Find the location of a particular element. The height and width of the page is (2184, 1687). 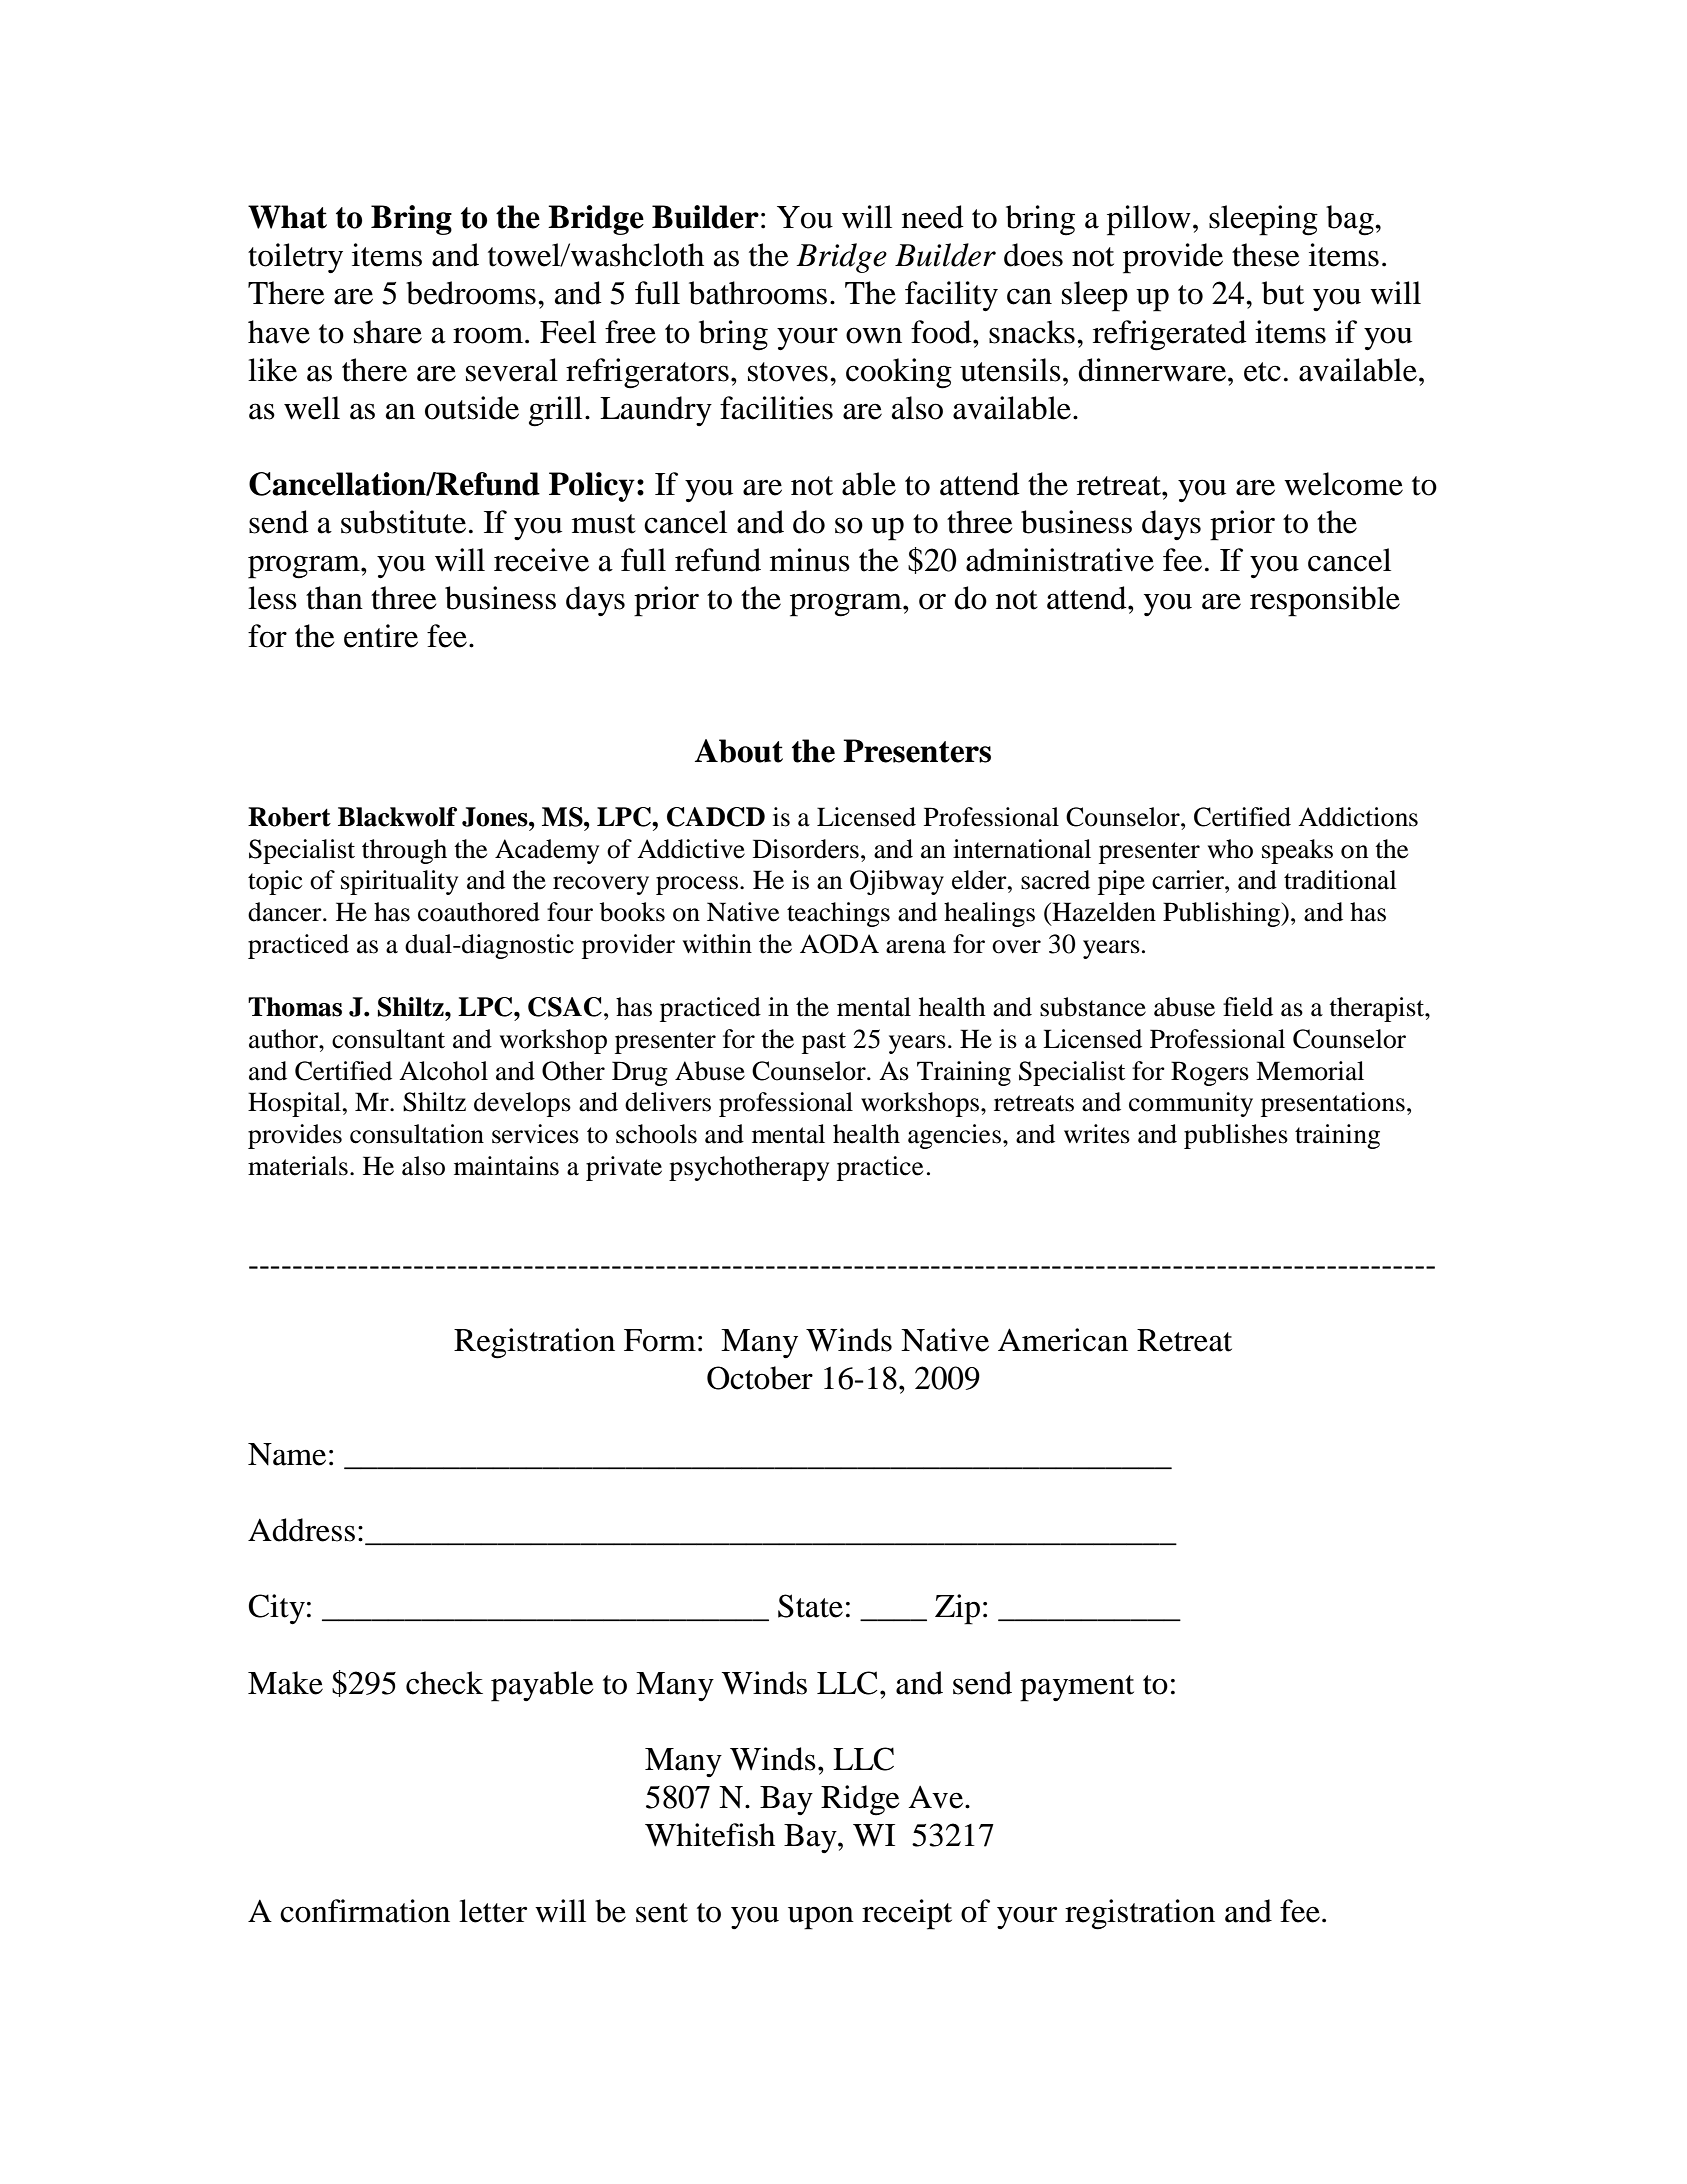

confirmation is located at coordinates (365, 1911).
